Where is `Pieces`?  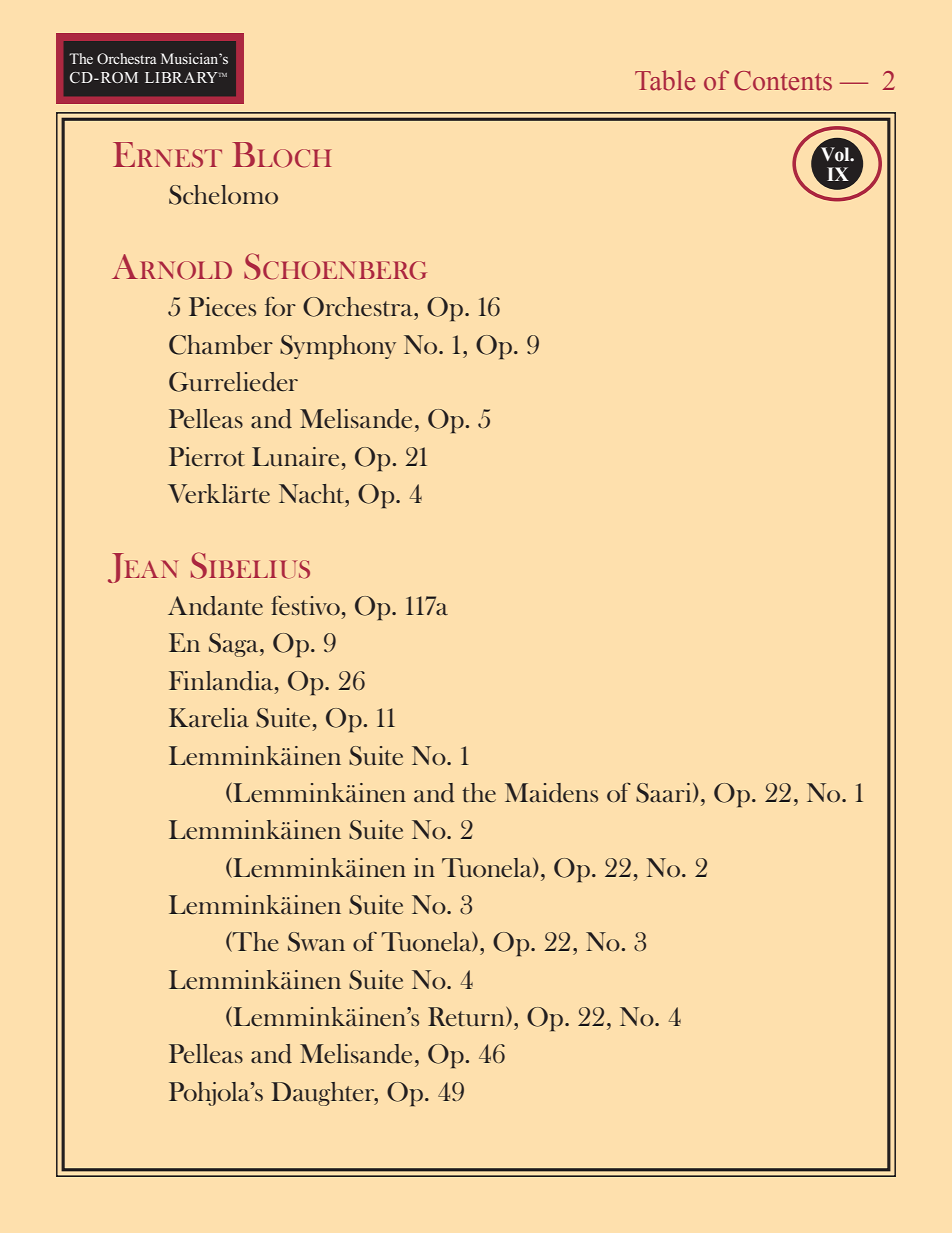 Pieces is located at coordinates (222, 306).
